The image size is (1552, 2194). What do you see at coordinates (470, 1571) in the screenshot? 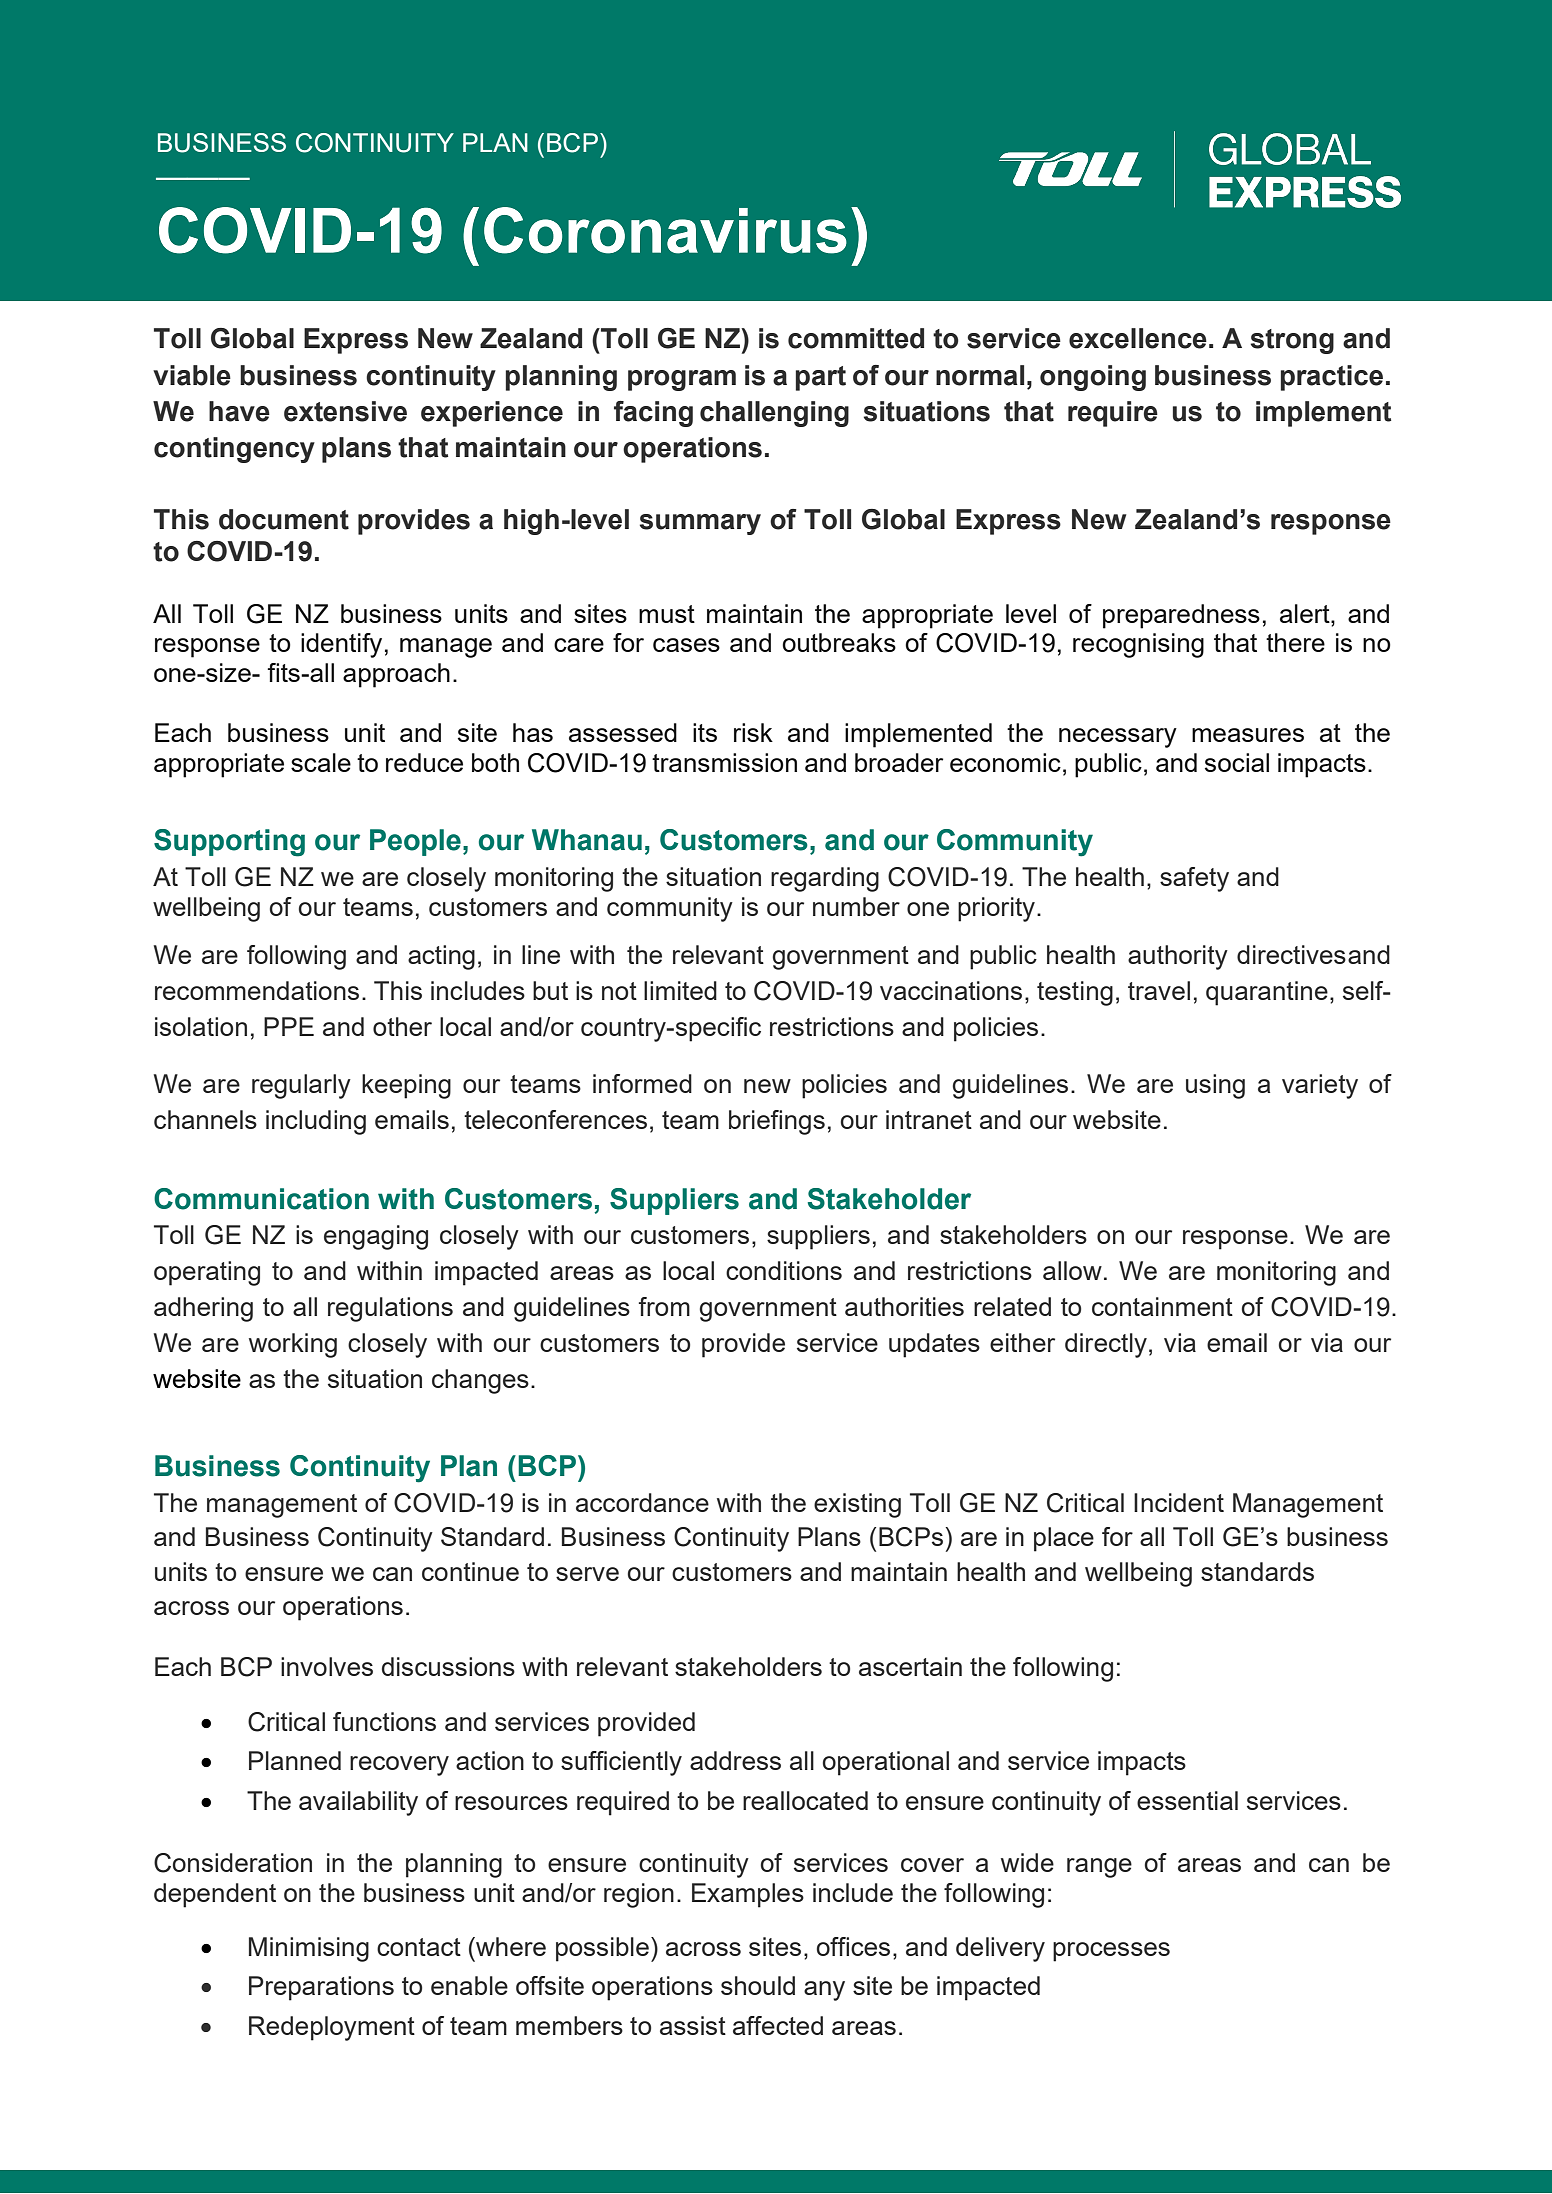
I see `continue` at bounding box center [470, 1571].
